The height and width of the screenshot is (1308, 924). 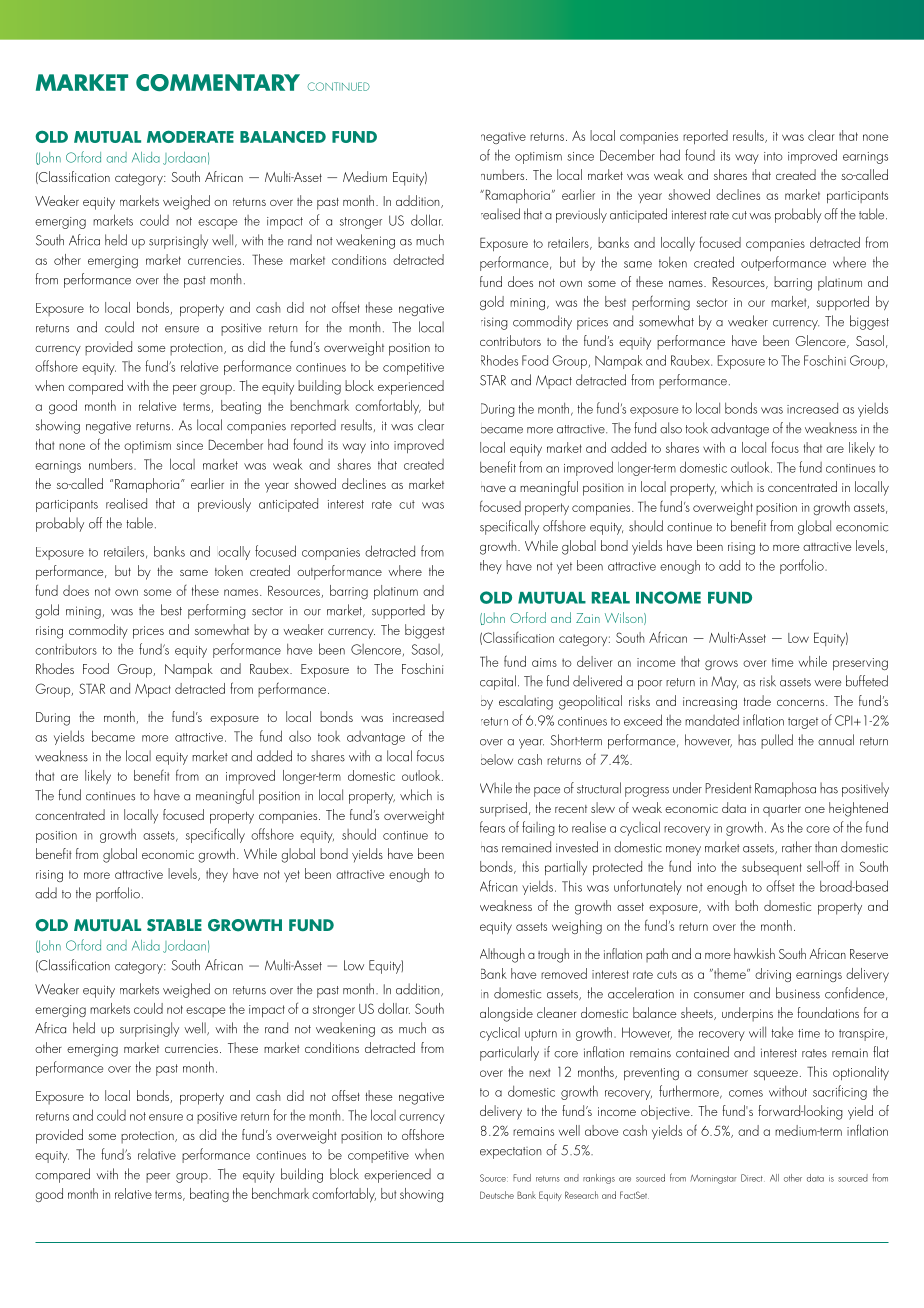 I want to click on capital, so click(x=498, y=682).
